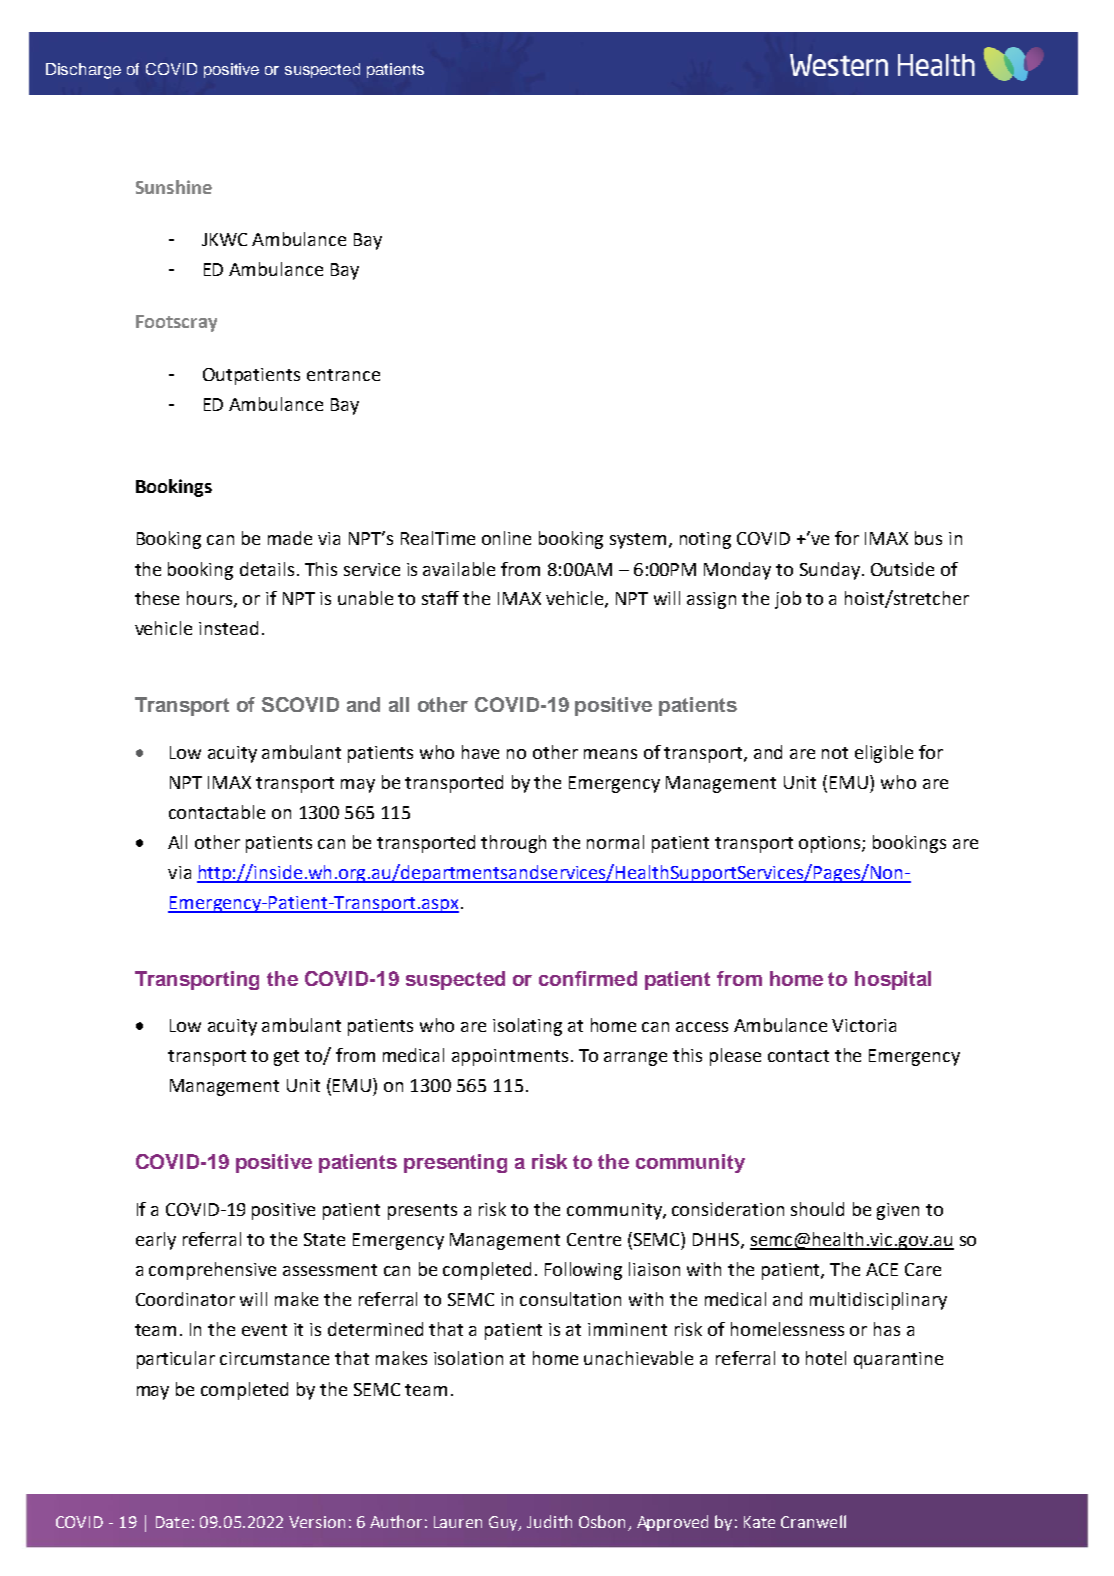 The width and height of the page is (1114, 1576). Describe the element at coordinates (928, 538) in the page. I see `bus` at that location.
